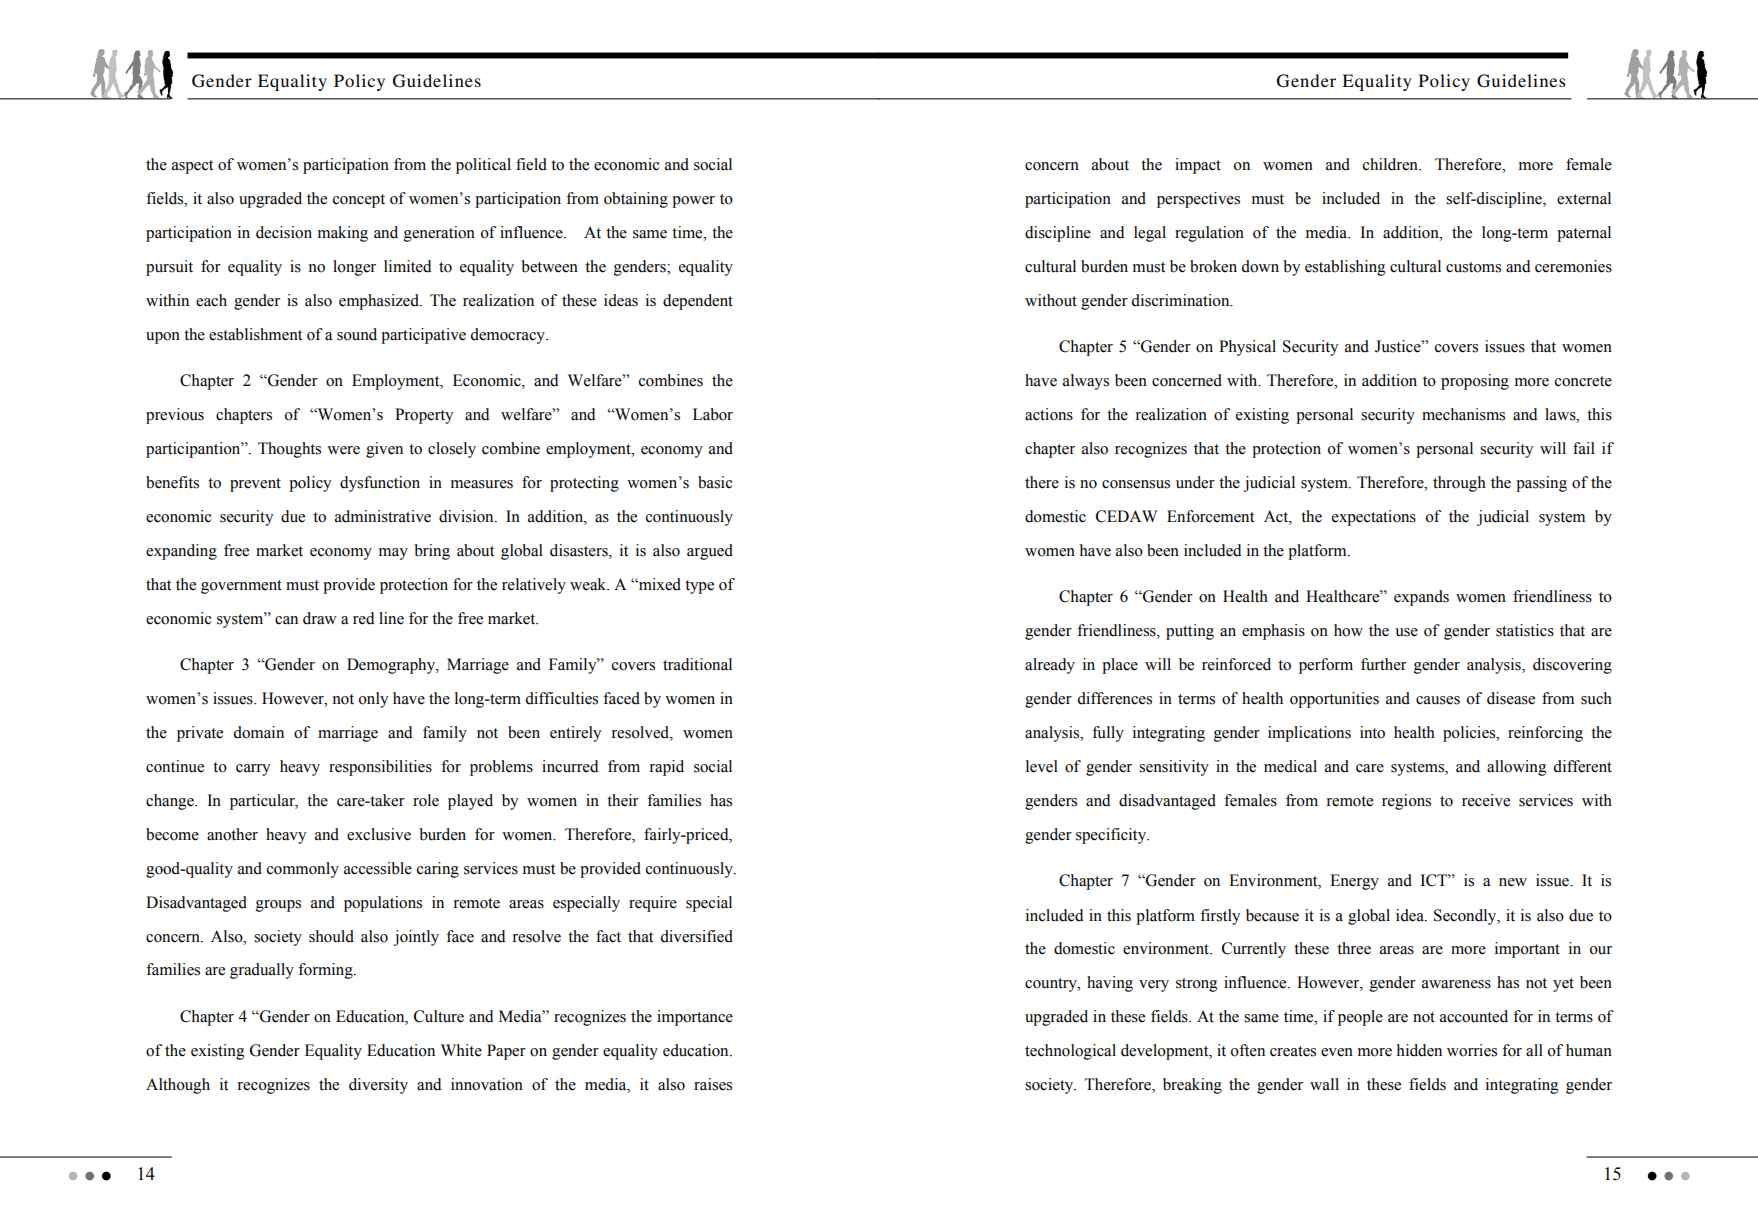 This page has height=1231, width=1758. Describe the element at coordinates (1050, 666) in the page. I see `already` at that location.
